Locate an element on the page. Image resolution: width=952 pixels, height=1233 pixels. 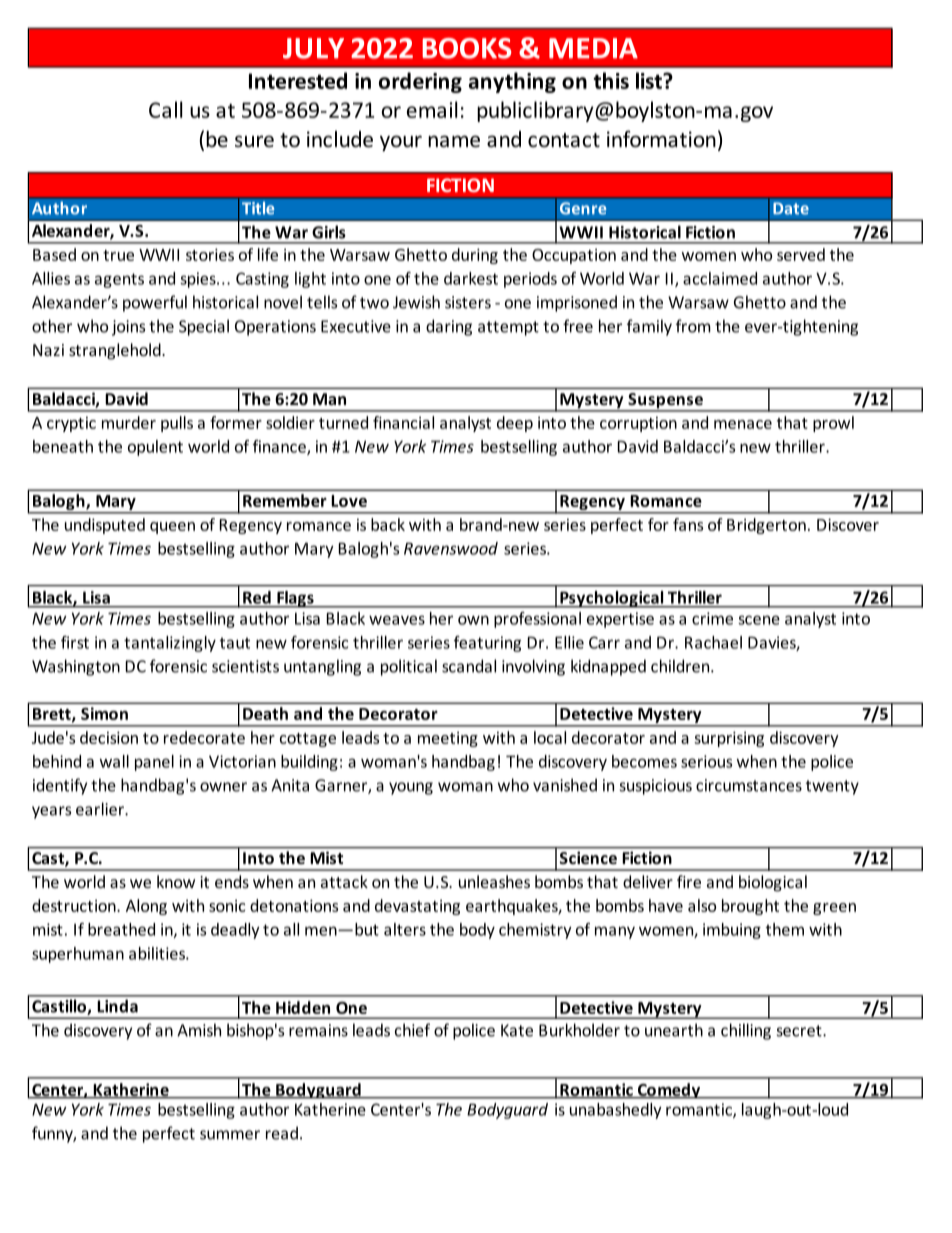
list is located at coordinates (650, 80).
